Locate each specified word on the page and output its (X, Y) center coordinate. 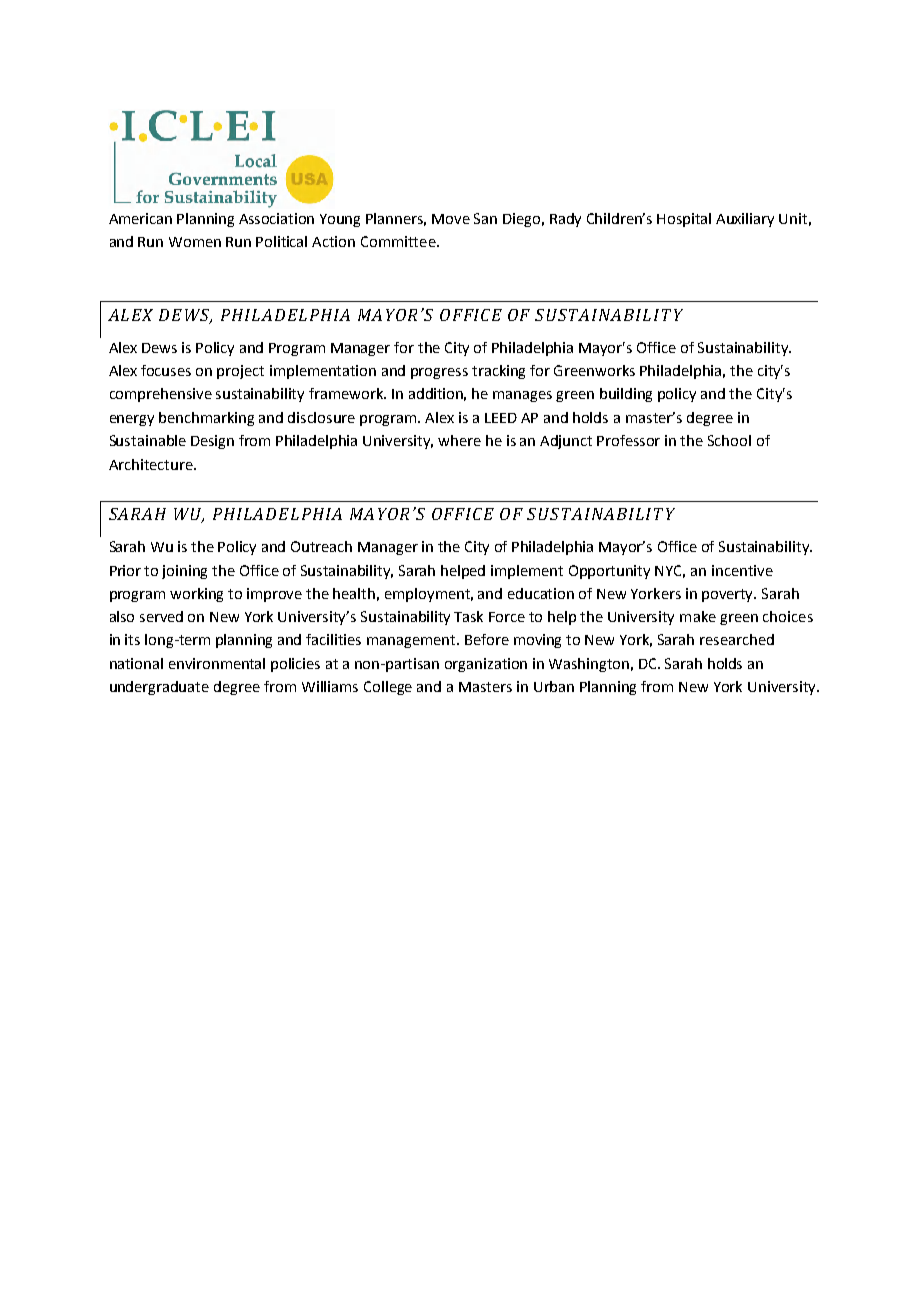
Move (451, 219)
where (459, 440)
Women (195, 242)
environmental (217, 663)
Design (212, 442)
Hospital (684, 220)
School (729, 440)
